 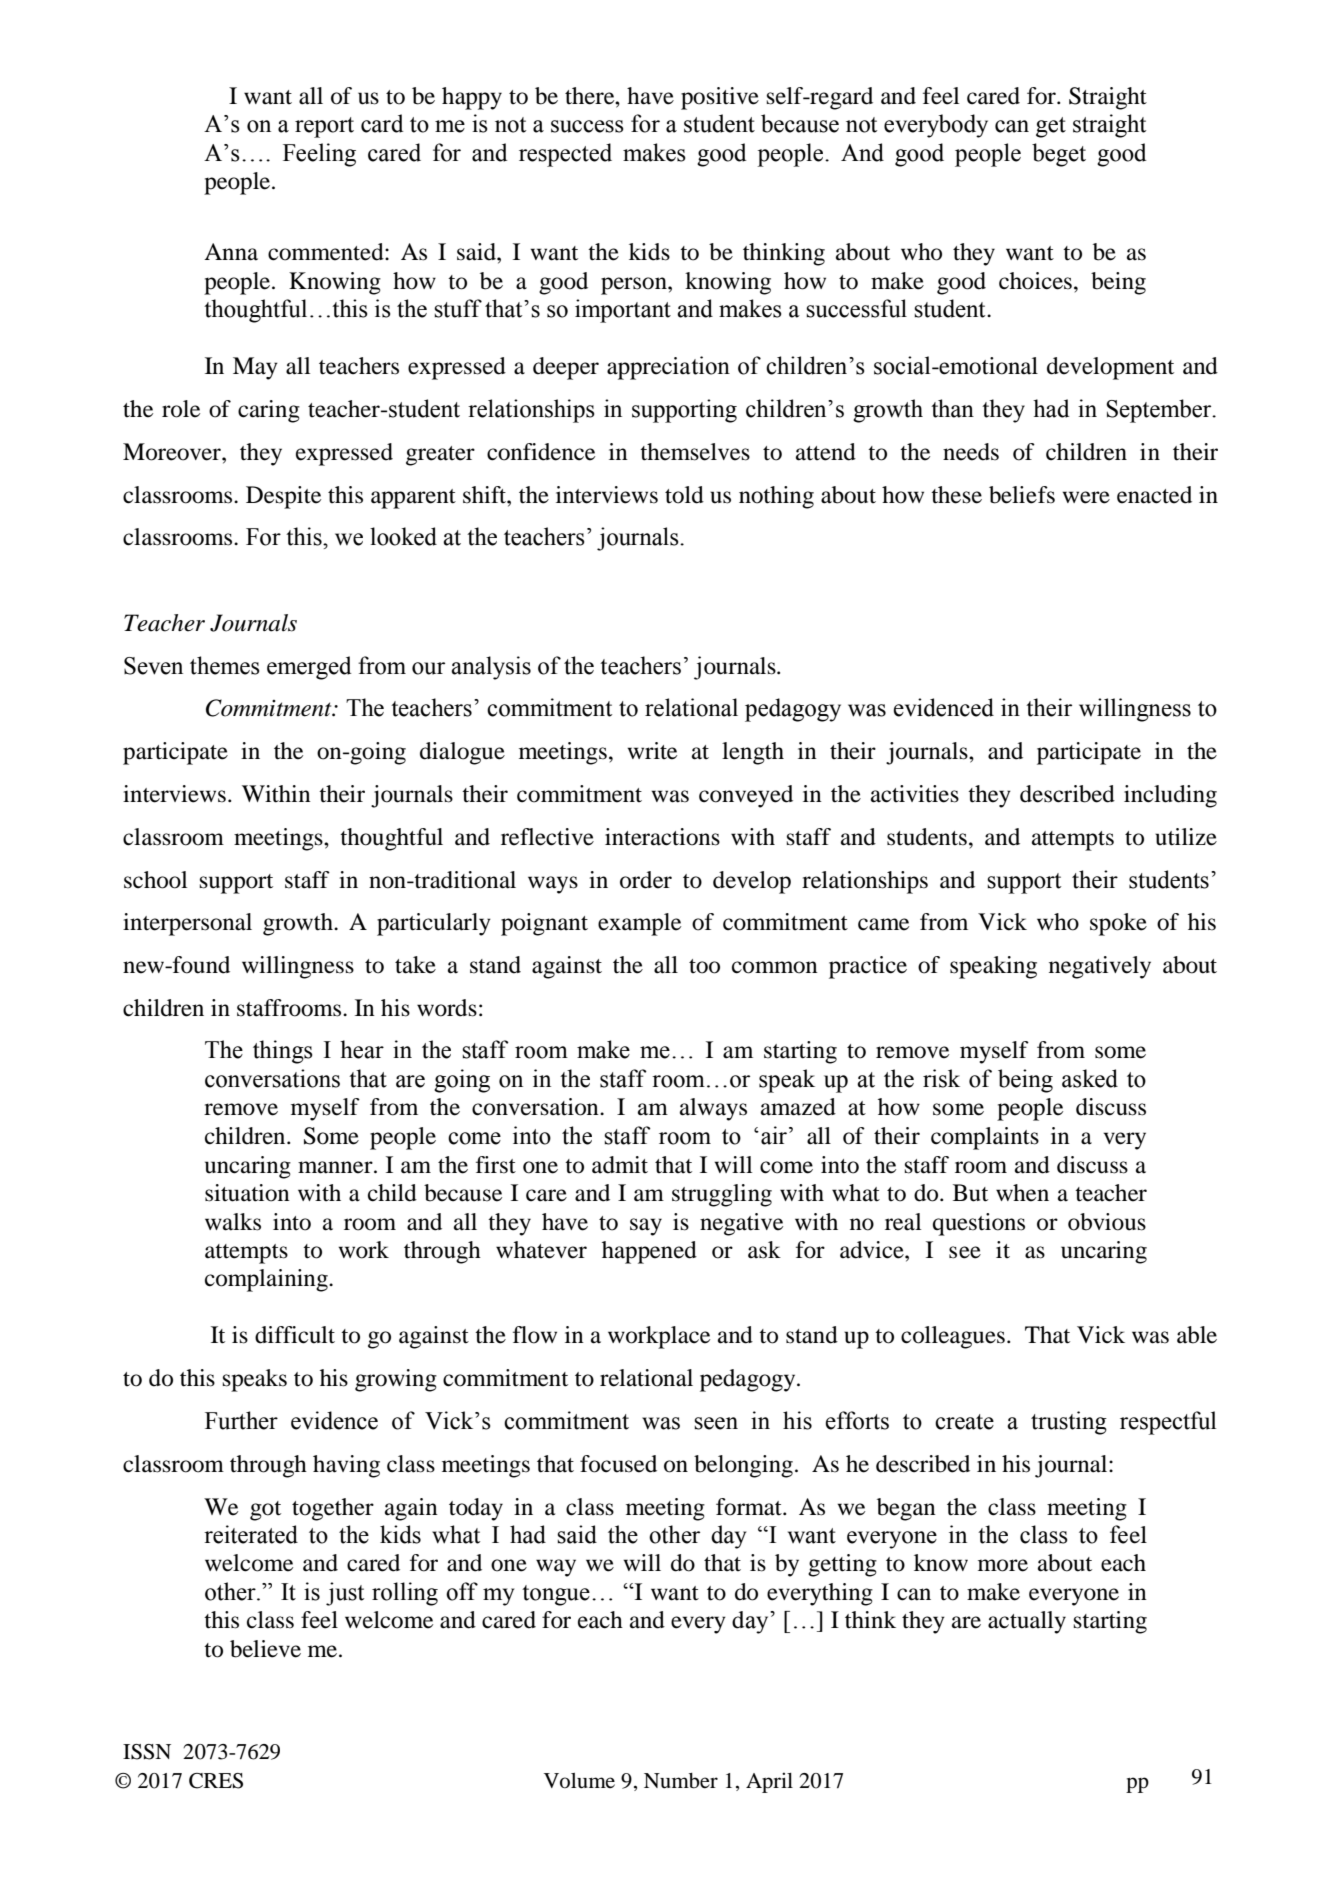 I want to click on Number, so click(x=681, y=1781).
